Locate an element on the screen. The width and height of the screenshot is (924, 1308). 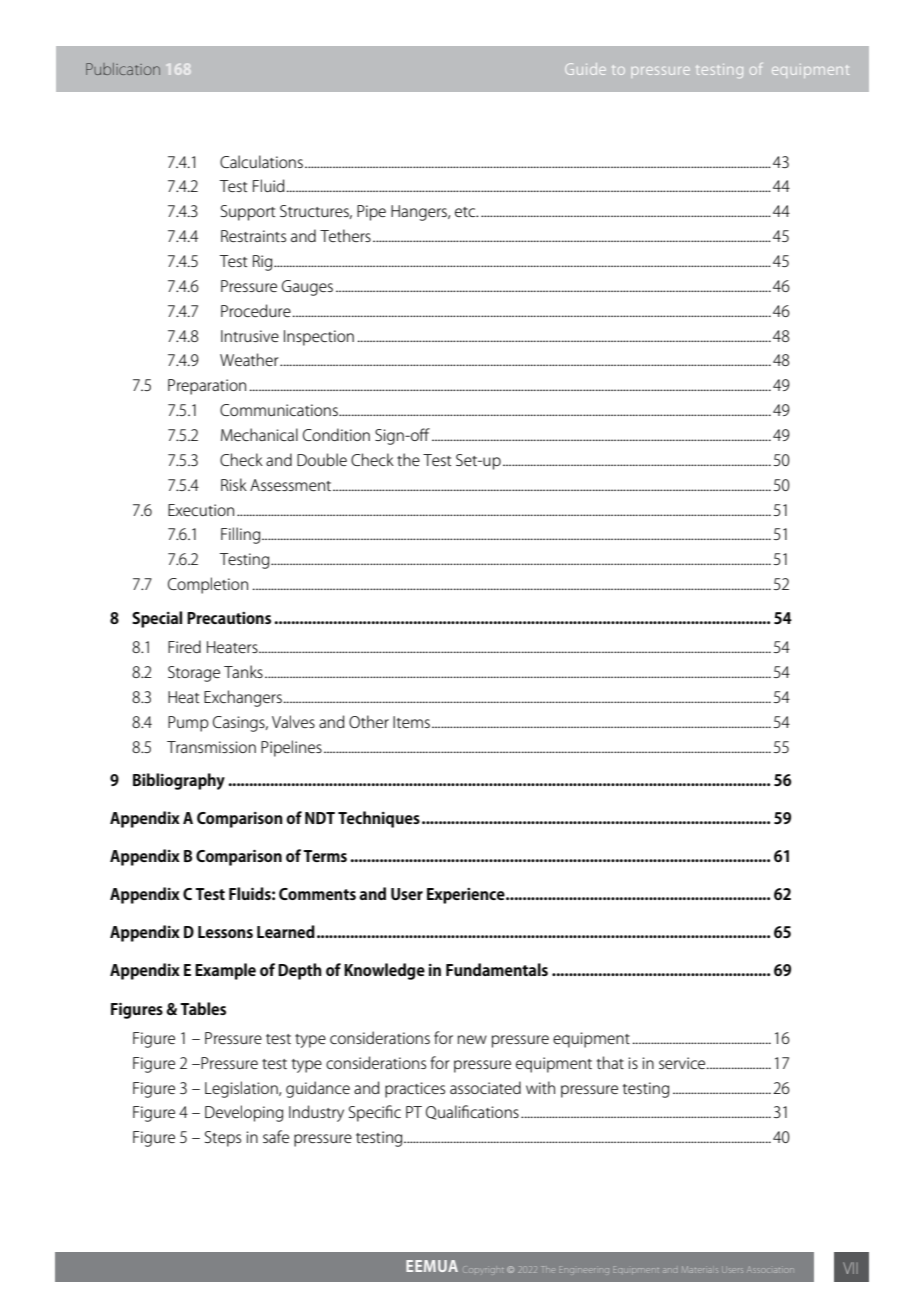
Techniques is located at coordinates (379, 819).
